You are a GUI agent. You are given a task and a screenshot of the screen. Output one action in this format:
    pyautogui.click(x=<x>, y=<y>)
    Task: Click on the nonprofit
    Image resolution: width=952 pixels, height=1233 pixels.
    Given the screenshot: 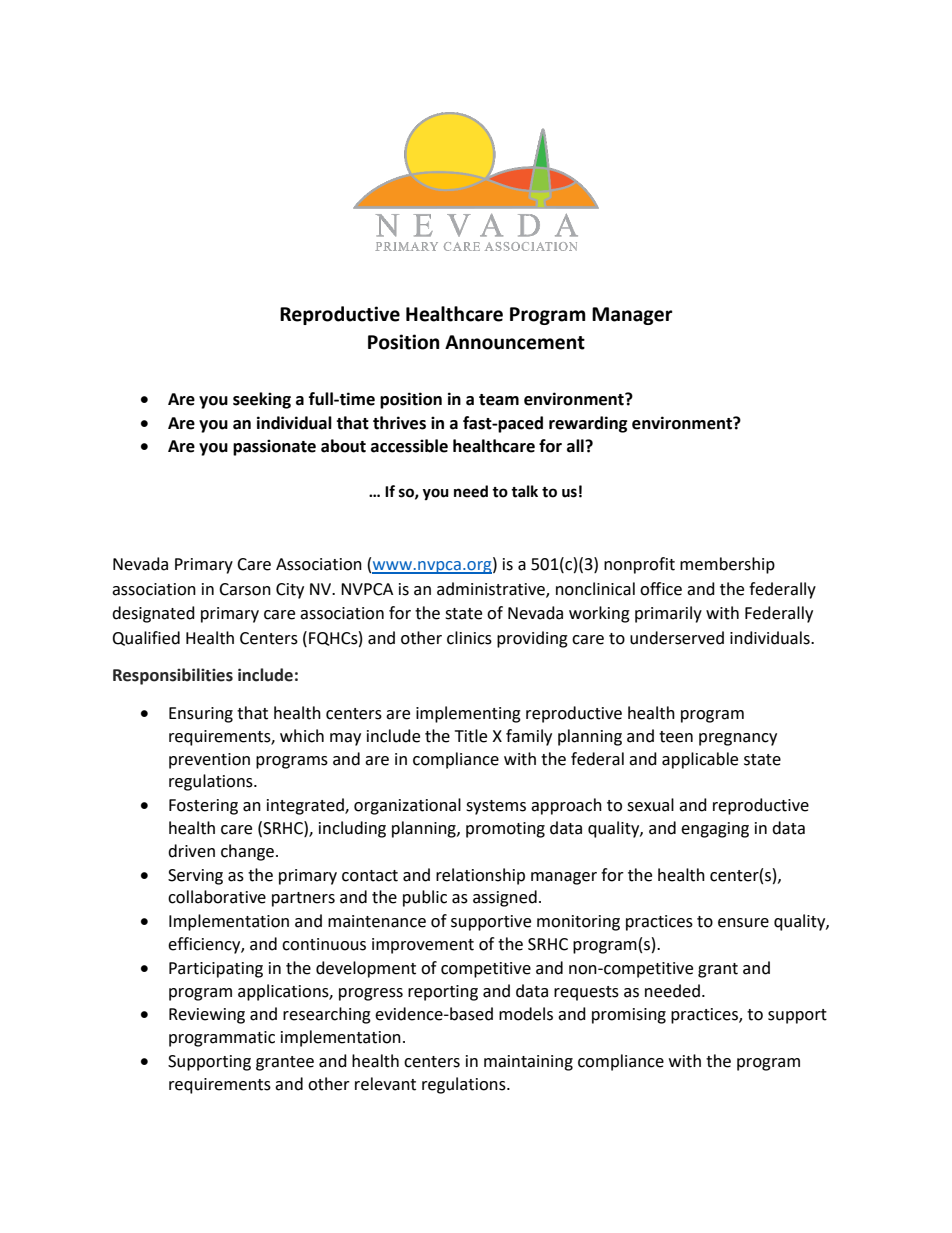 What is the action you would take?
    pyautogui.click(x=639, y=565)
